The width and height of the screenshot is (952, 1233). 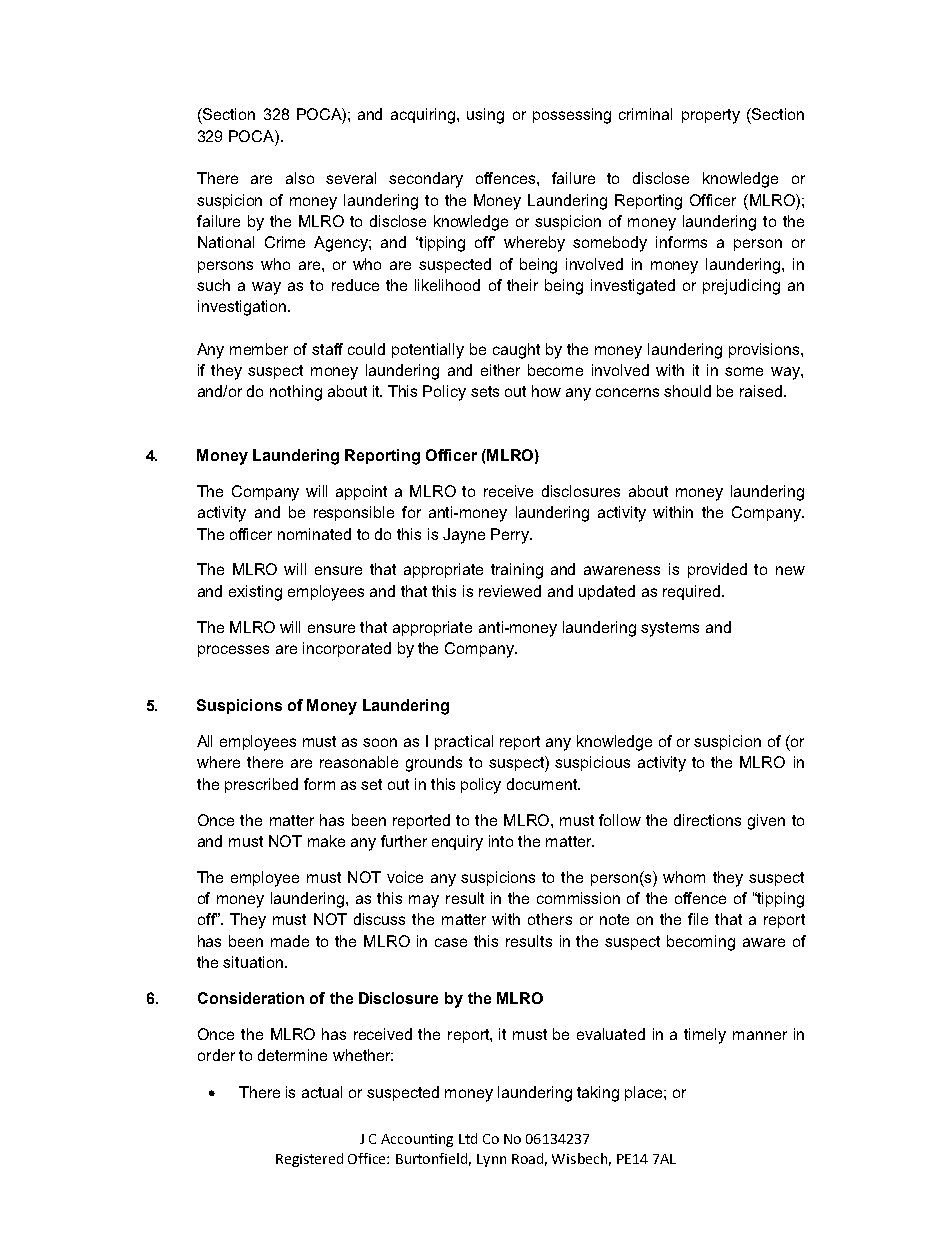 What do you see at coordinates (707, 820) in the screenshot?
I see `directions` at bounding box center [707, 820].
